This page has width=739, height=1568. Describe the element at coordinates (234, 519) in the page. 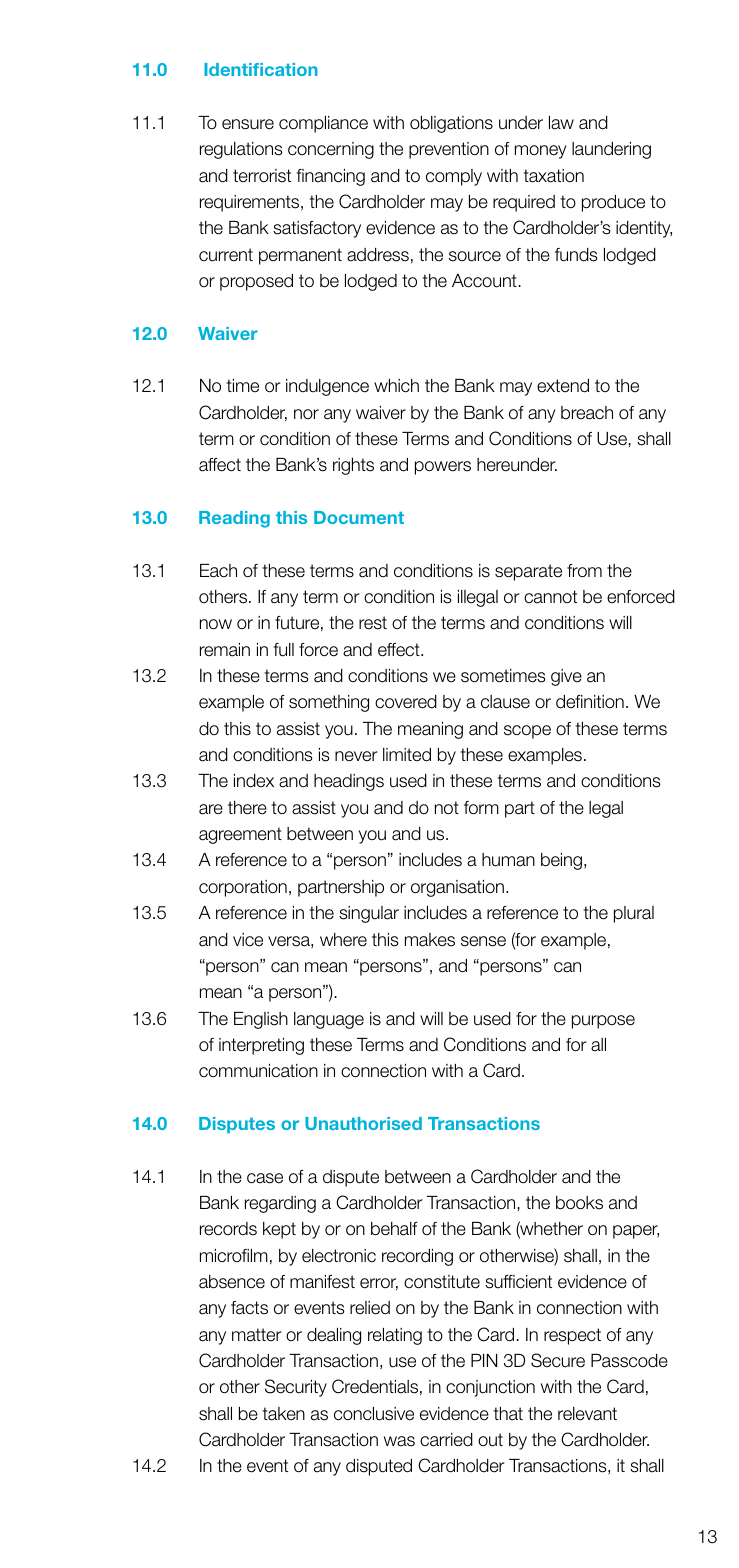

I see `Reading` at that location.
